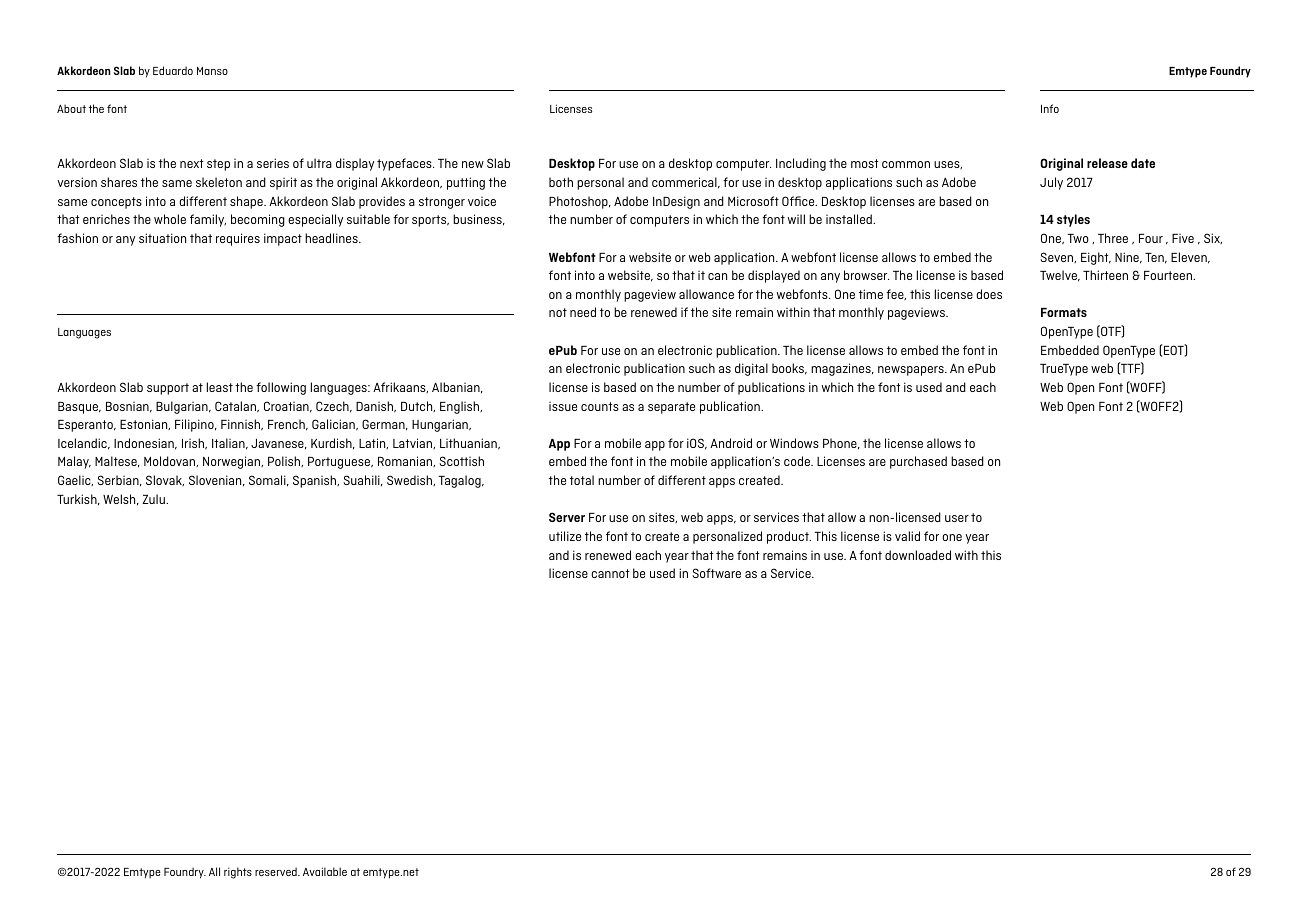 The image size is (1308, 924). What do you see at coordinates (325, 871) in the image?
I see `Available` at bounding box center [325, 871].
